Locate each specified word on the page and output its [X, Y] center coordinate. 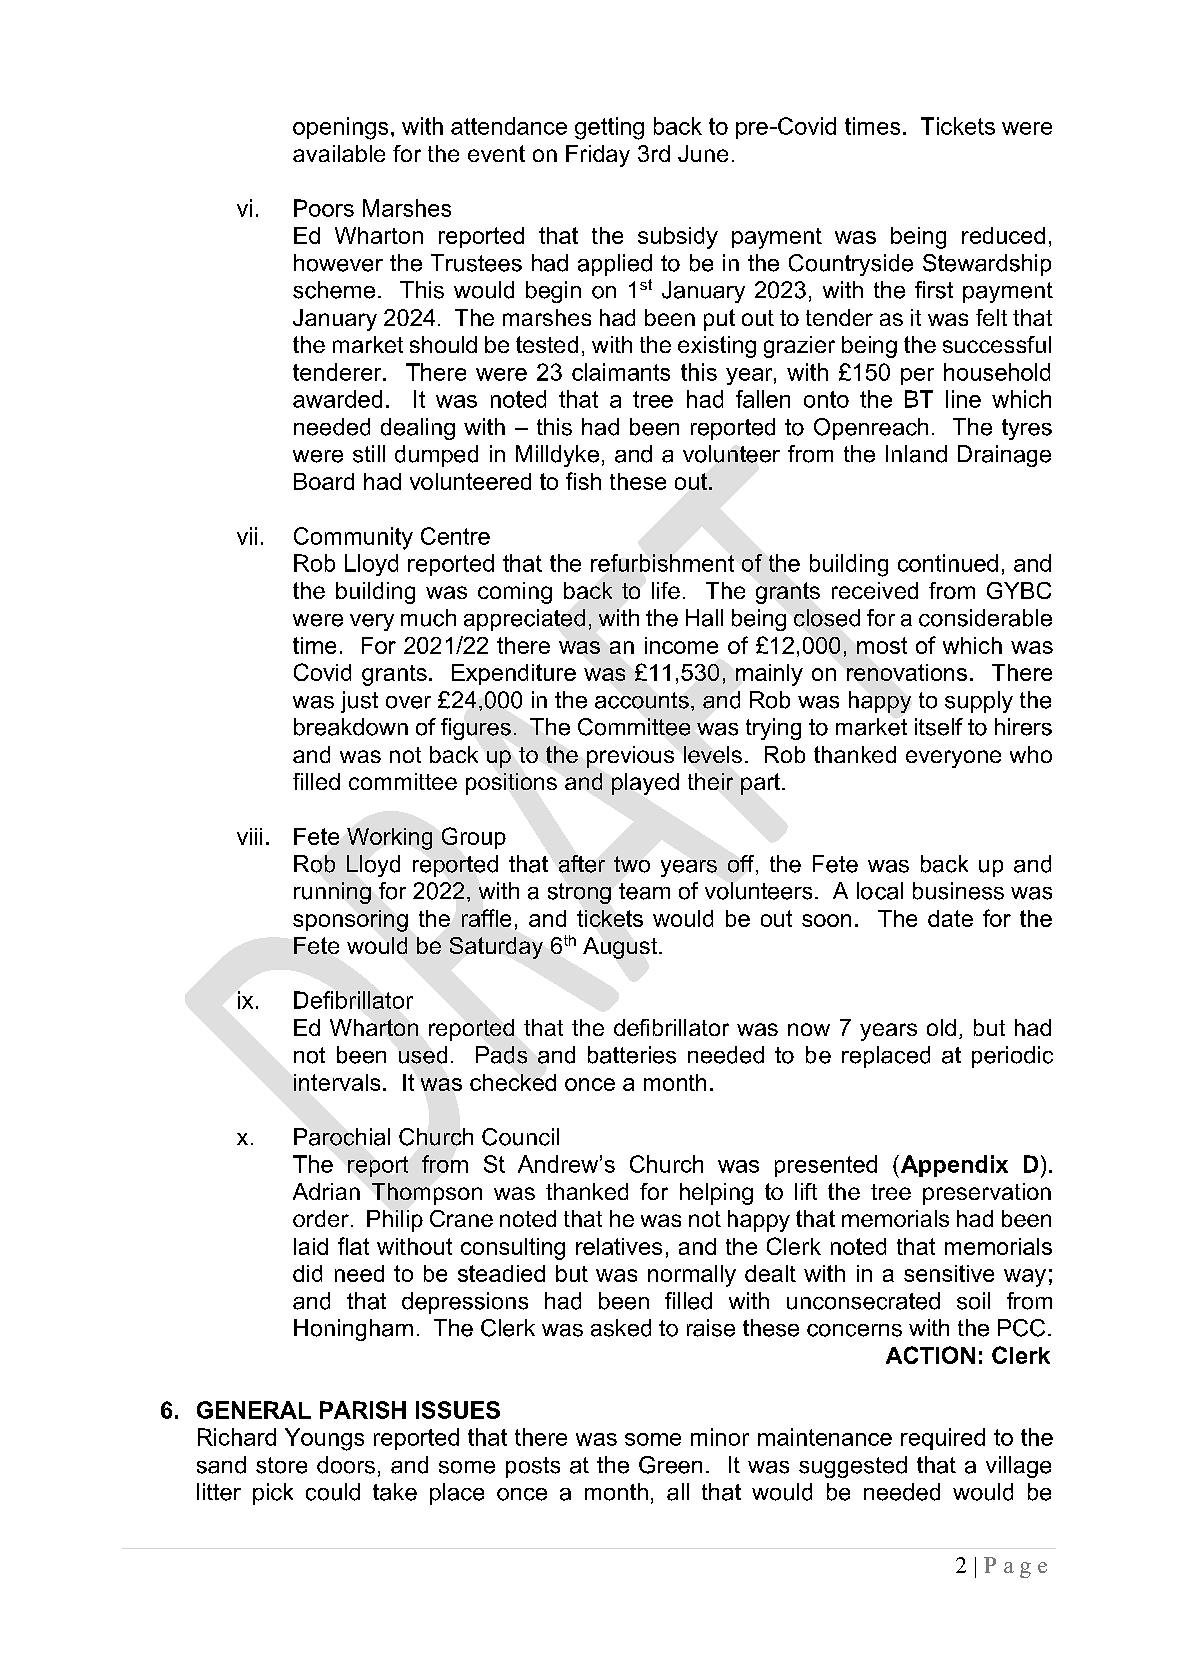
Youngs [324, 1439]
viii [249, 836]
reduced [1003, 235]
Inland [916, 454]
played [645, 784]
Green [670, 1465]
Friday [598, 156]
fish [583, 481]
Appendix [954, 1166]
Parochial [342, 1137]
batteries [632, 1055]
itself [939, 727]
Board [324, 481]
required [943, 1439]
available [339, 153]
